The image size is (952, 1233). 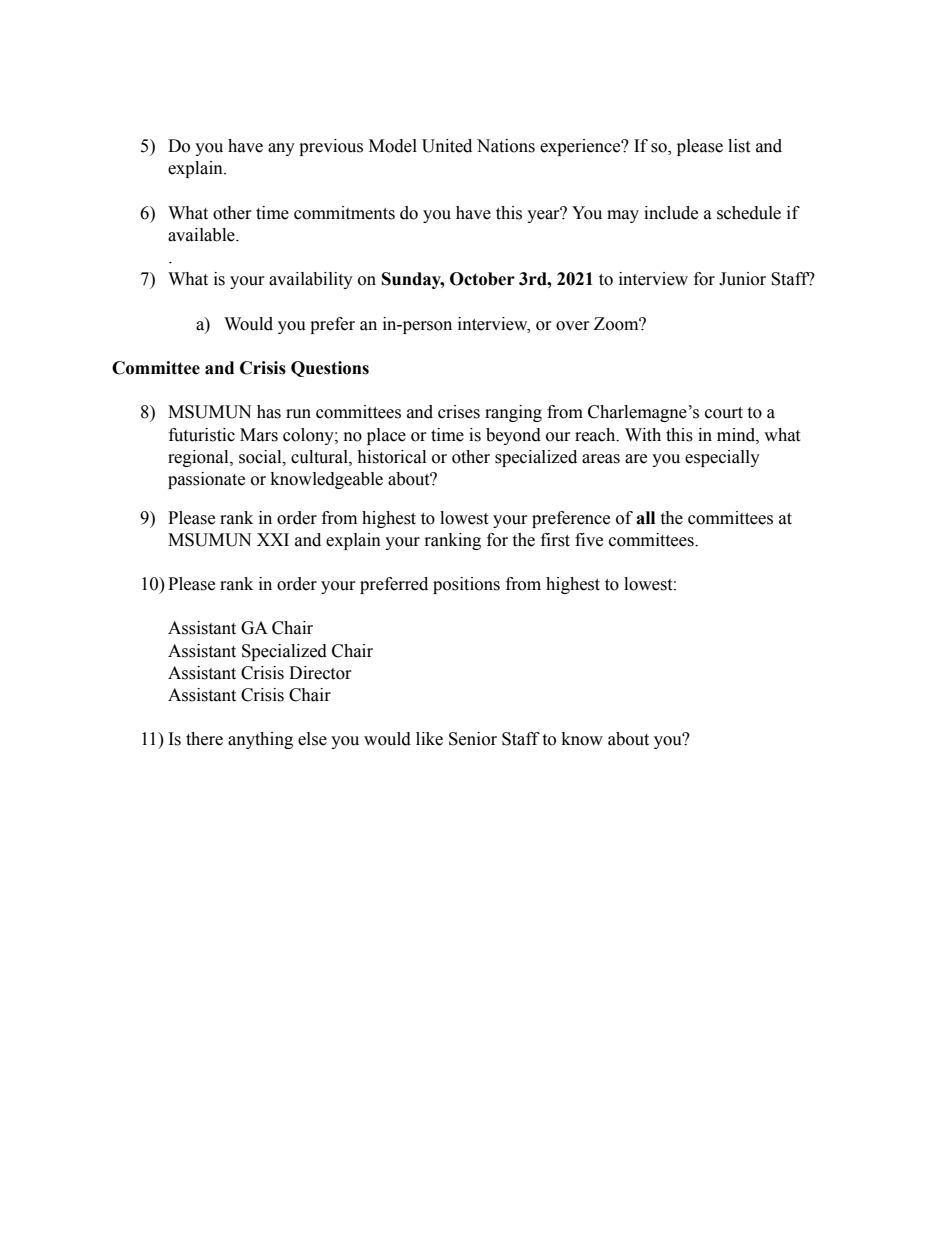 I want to click on Senior, so click(x=473, y=739).
